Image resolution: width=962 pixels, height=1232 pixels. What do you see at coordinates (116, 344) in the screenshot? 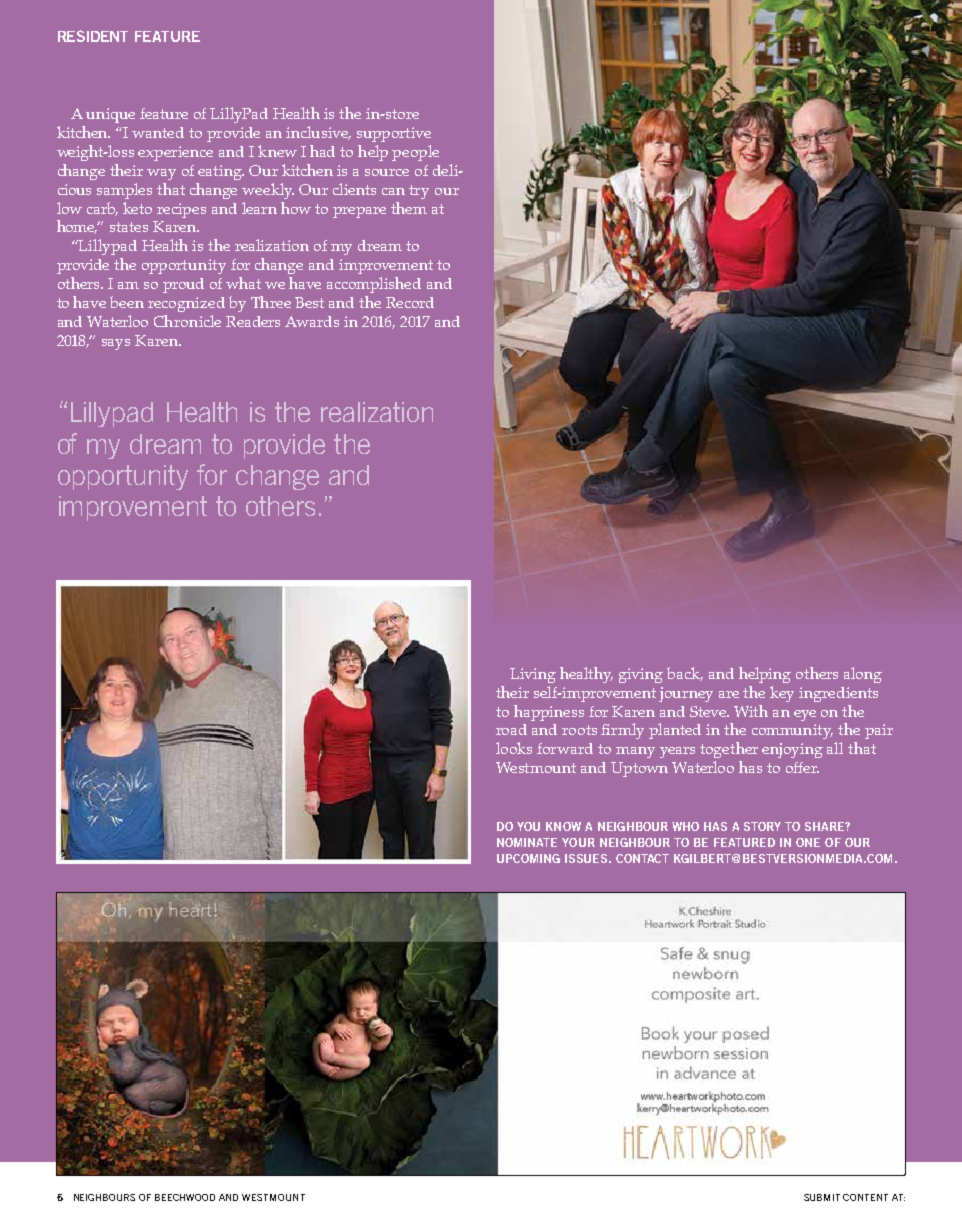
I see `says` at bounding box center [116, 344].
